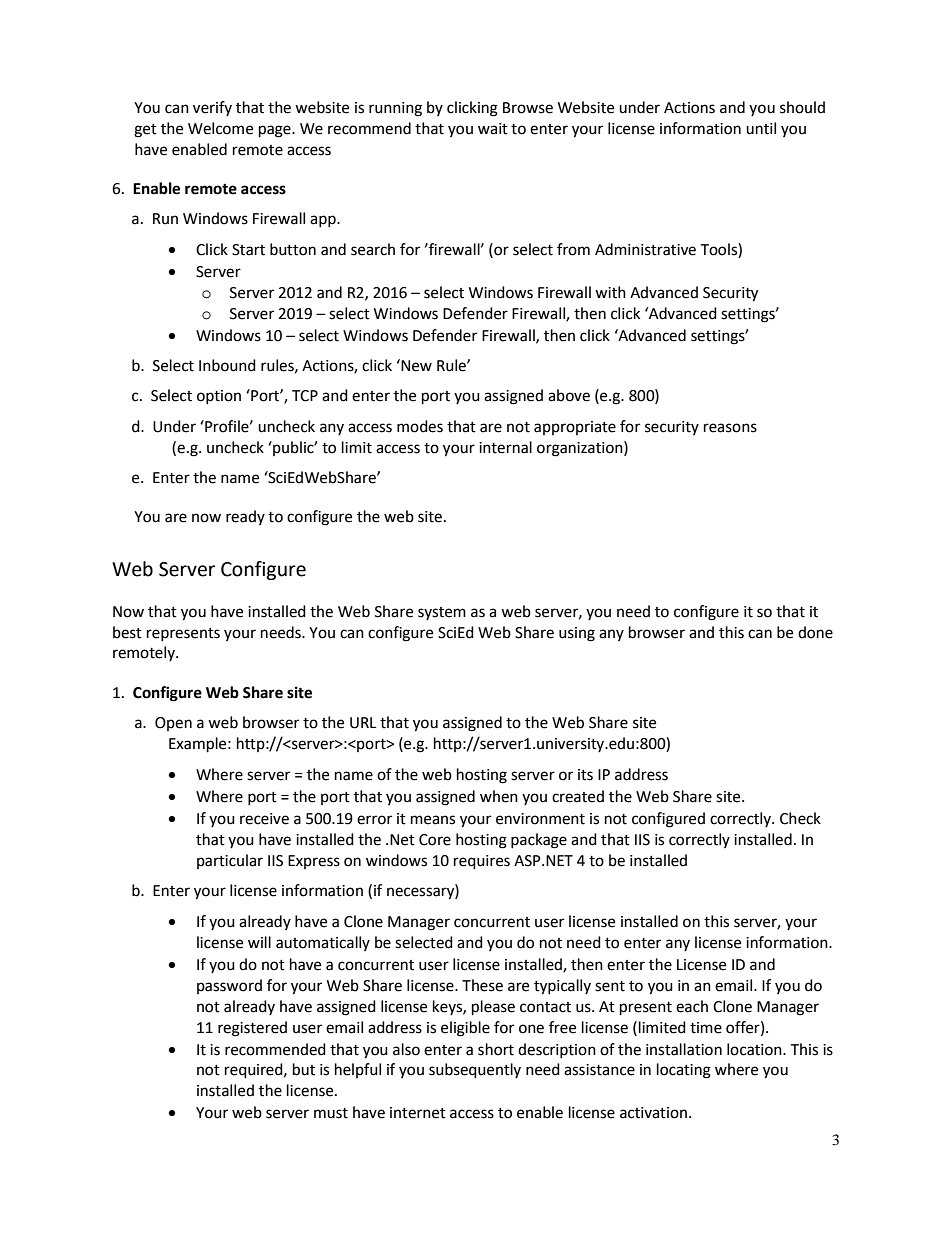 This page has height=1233, width=952. Describe the element at coordinates (475, 1071) in the page. I see `subsequently` at that location.
